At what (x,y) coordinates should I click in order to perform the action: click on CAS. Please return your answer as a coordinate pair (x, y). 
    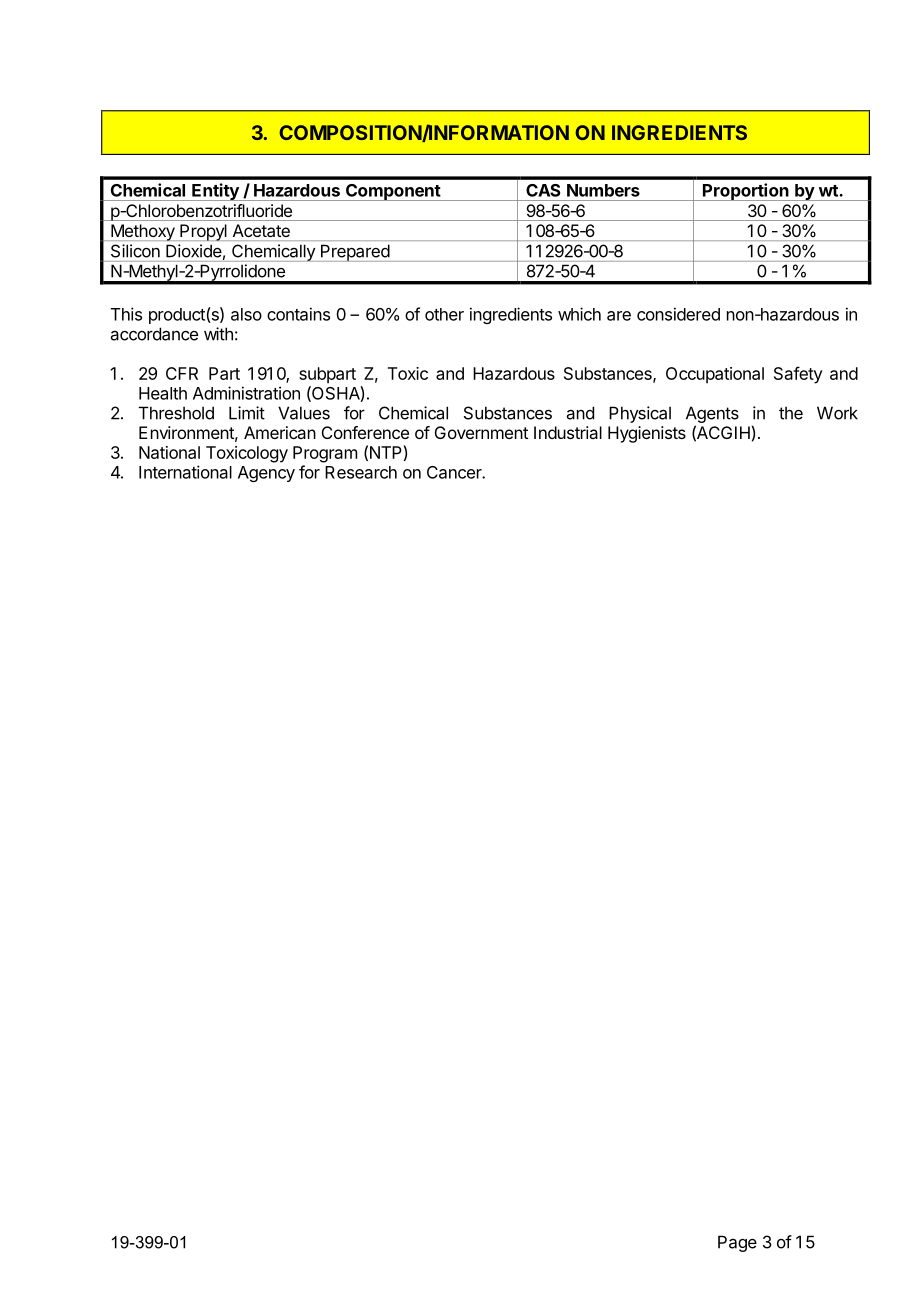
    Looking at the image, I should click on (543, 190).
